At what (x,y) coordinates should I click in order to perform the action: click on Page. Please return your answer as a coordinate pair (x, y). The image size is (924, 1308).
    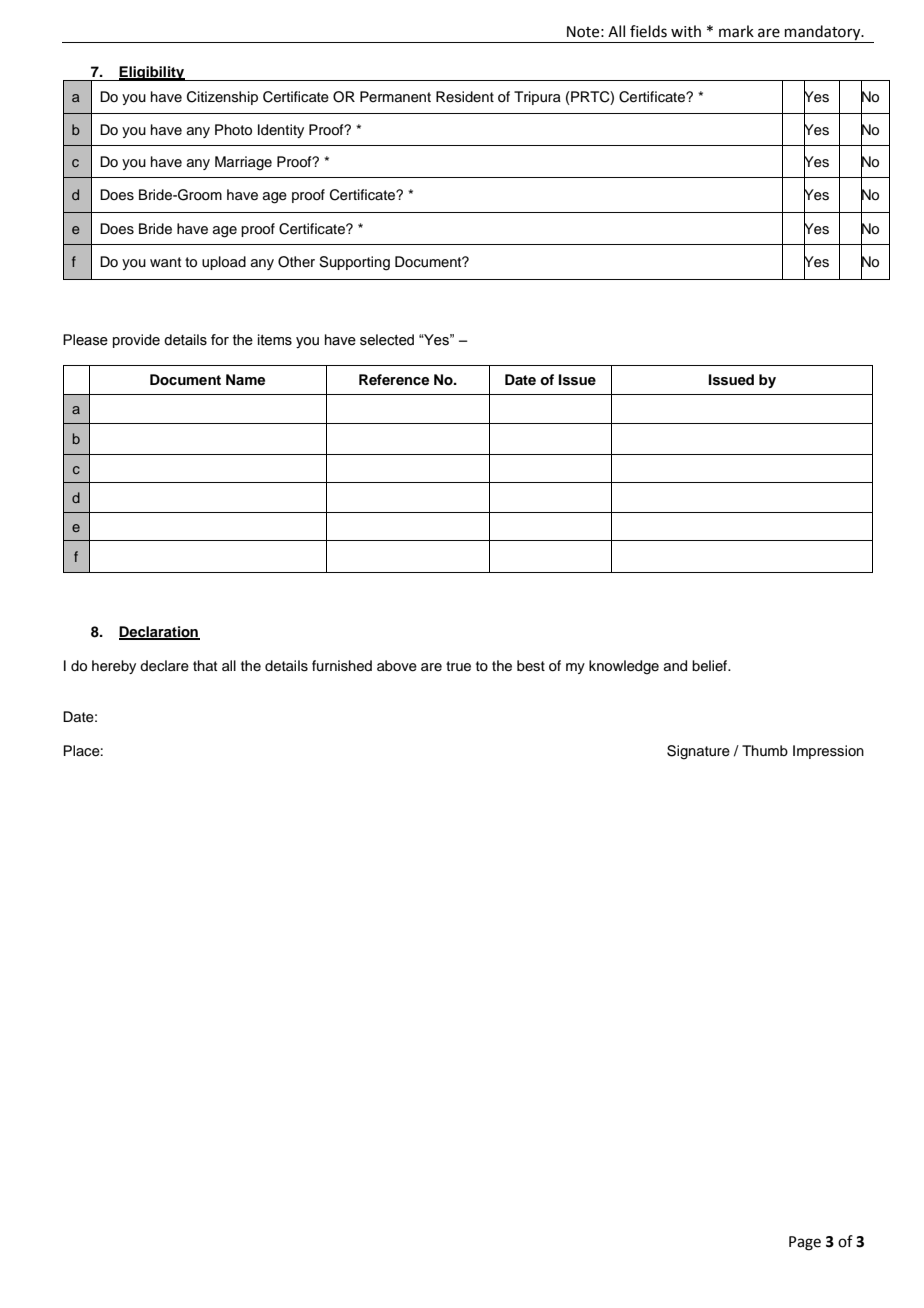
    Looking at the image, I should click on (805, 1243).
